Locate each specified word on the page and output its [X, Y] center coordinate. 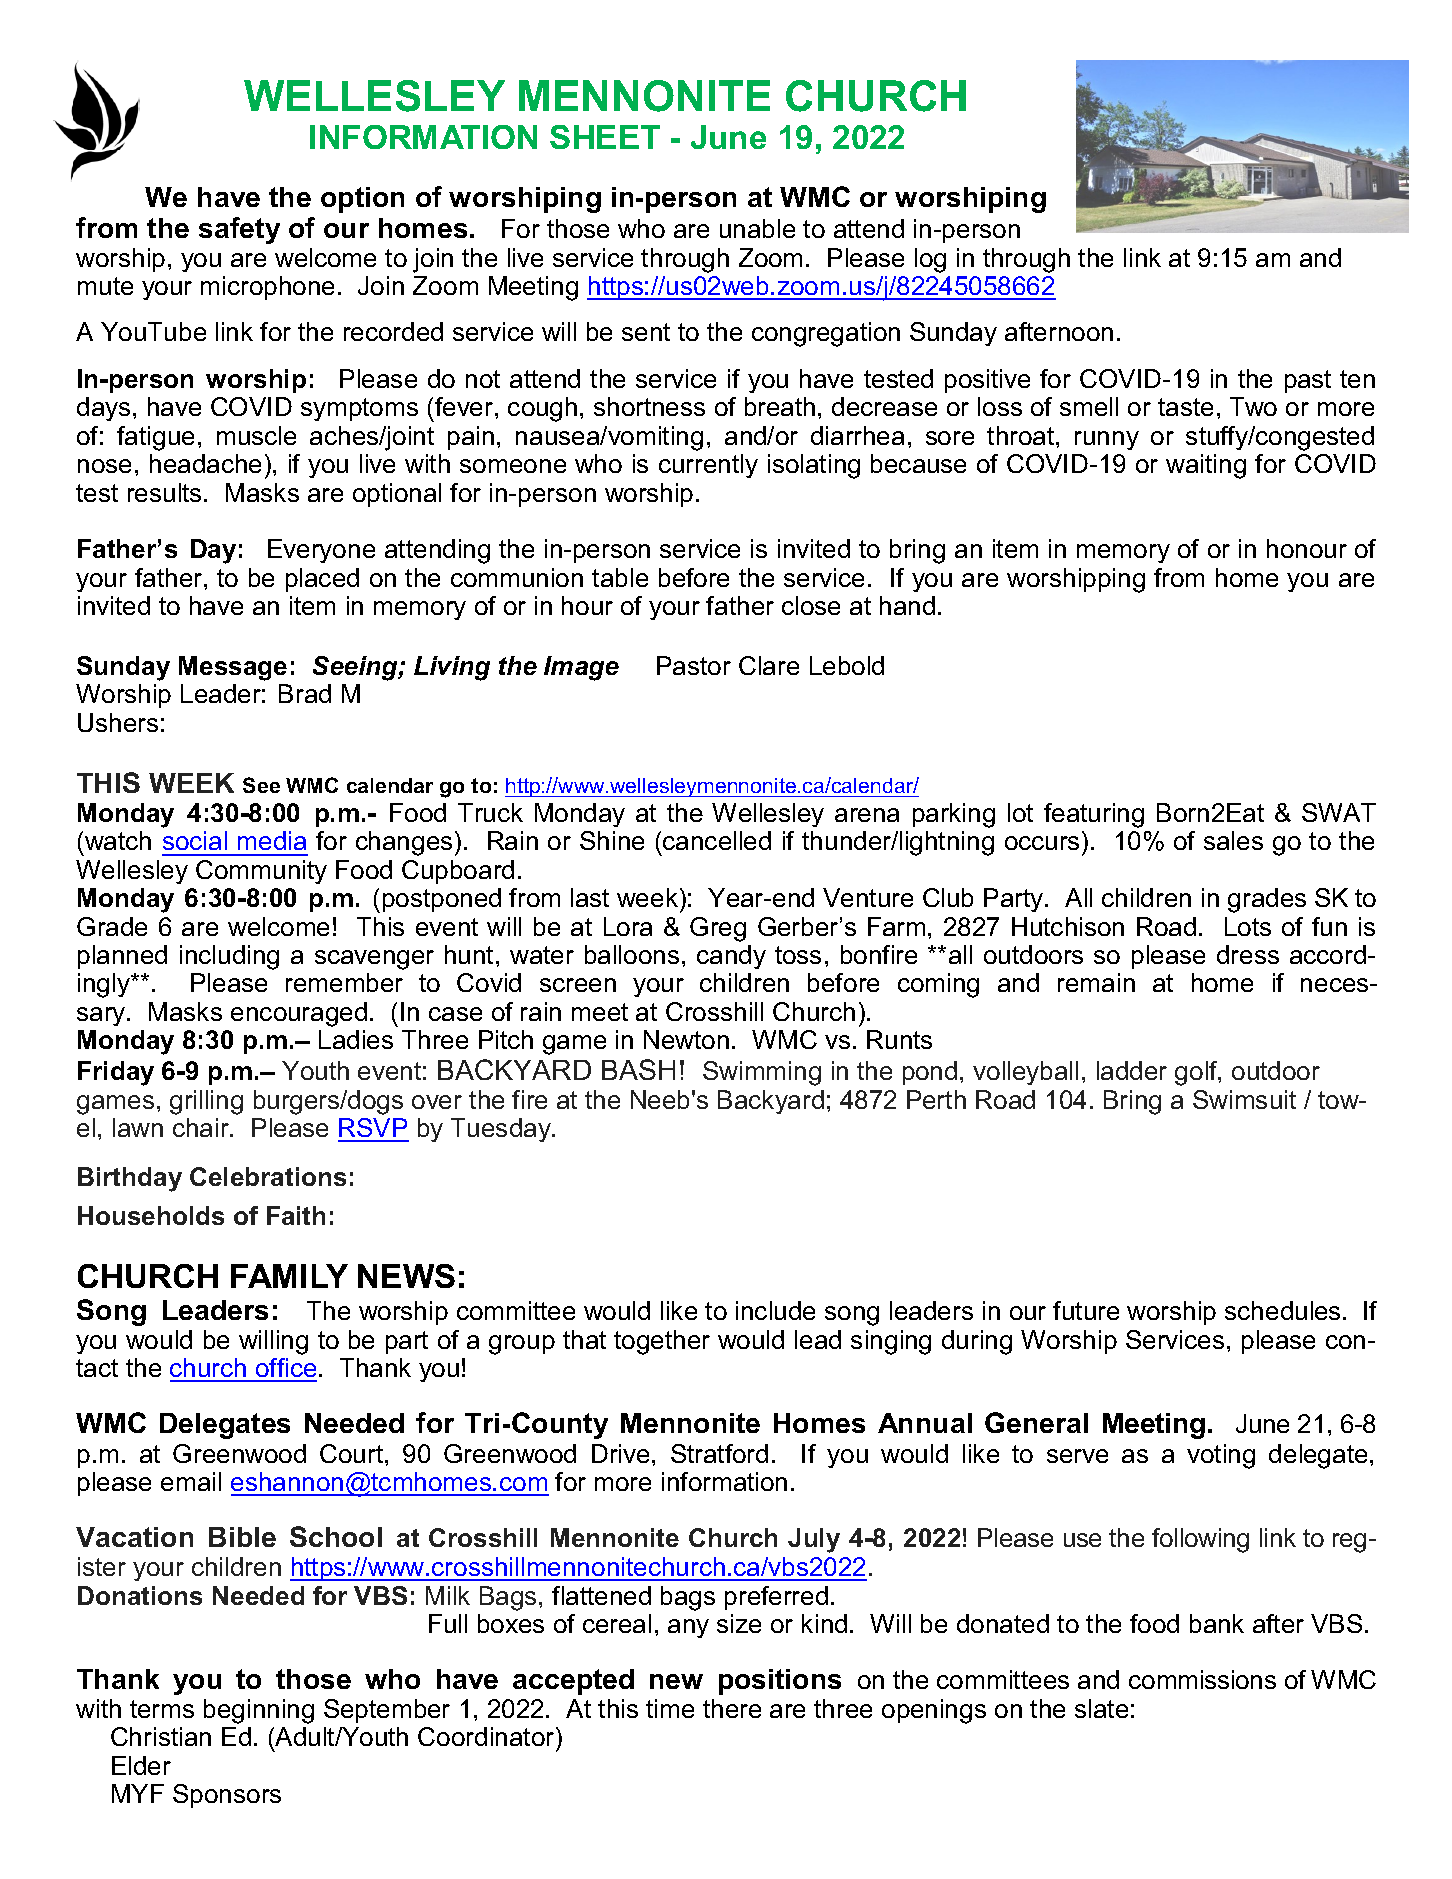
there [732, 1708]
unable [757, 228]
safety [239, 230]
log [930, 260]
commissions [1202, 1679]
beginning [259, 1711]
